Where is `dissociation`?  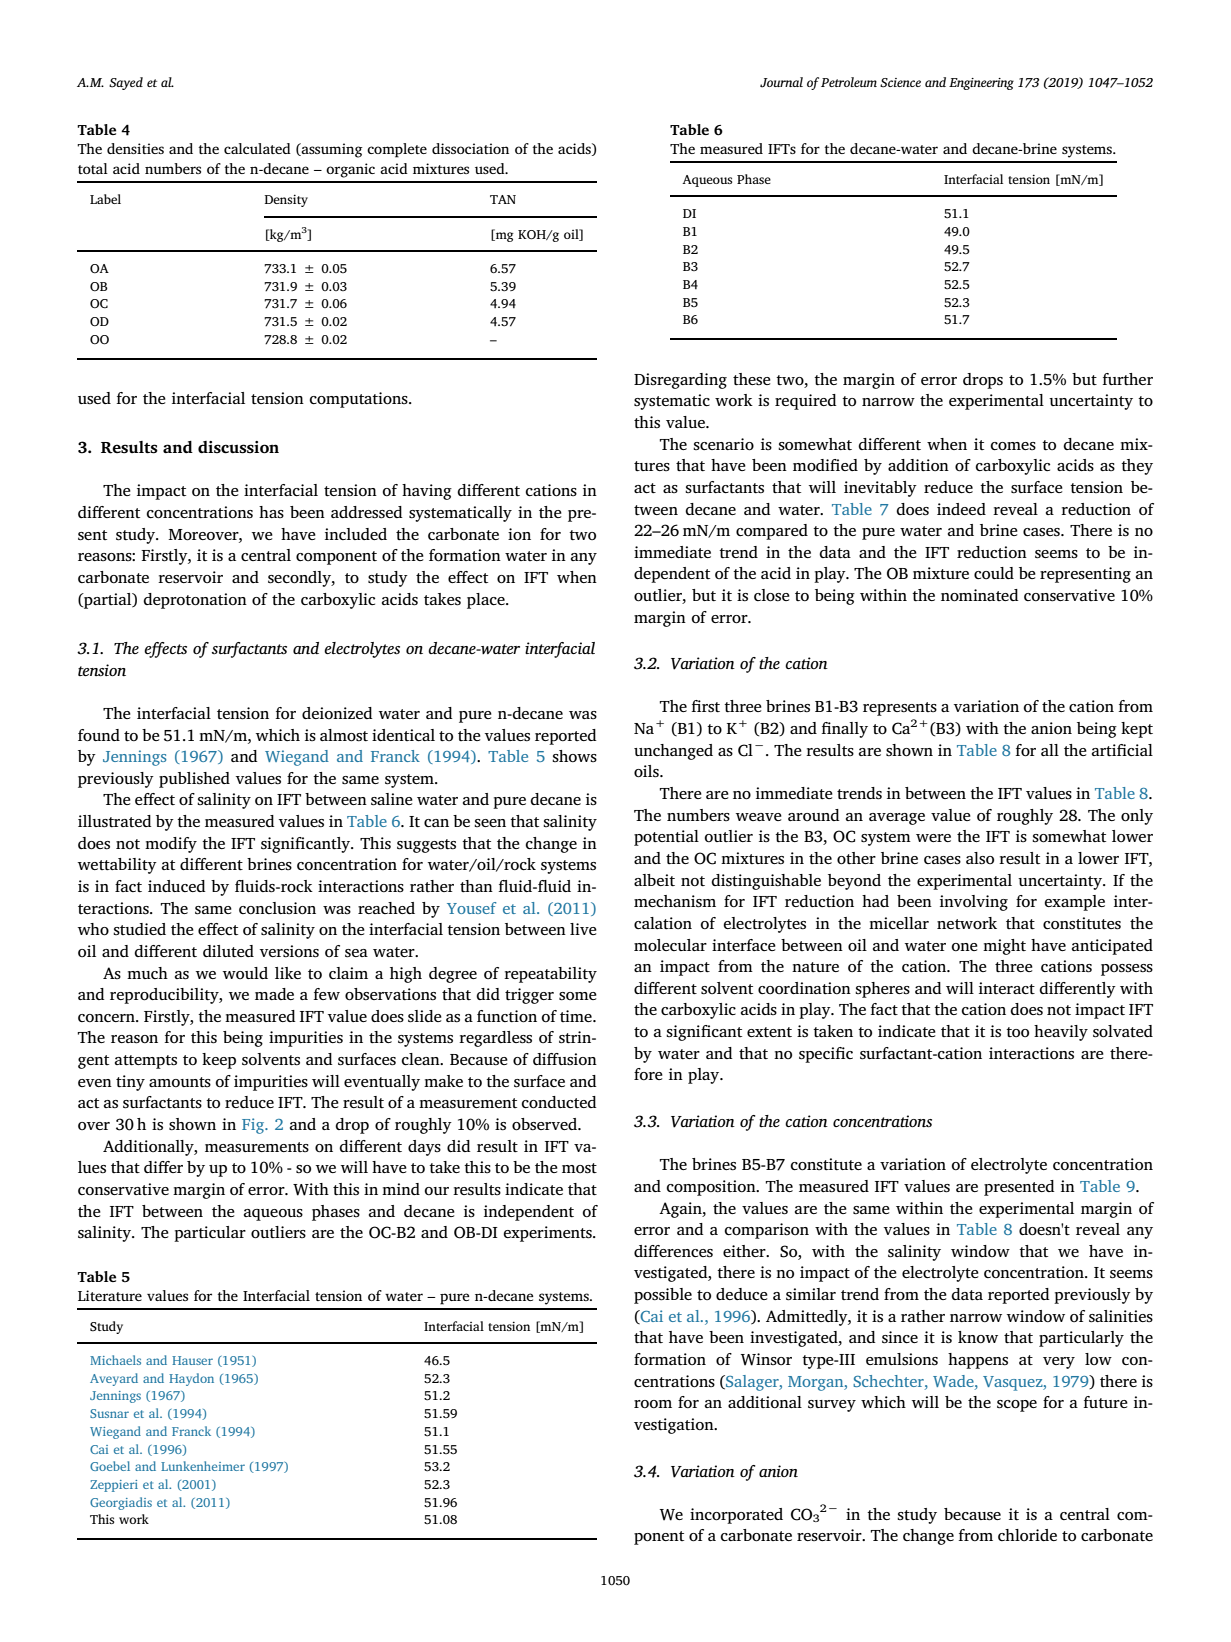 dissociation is located at coordinates (470, 148).
